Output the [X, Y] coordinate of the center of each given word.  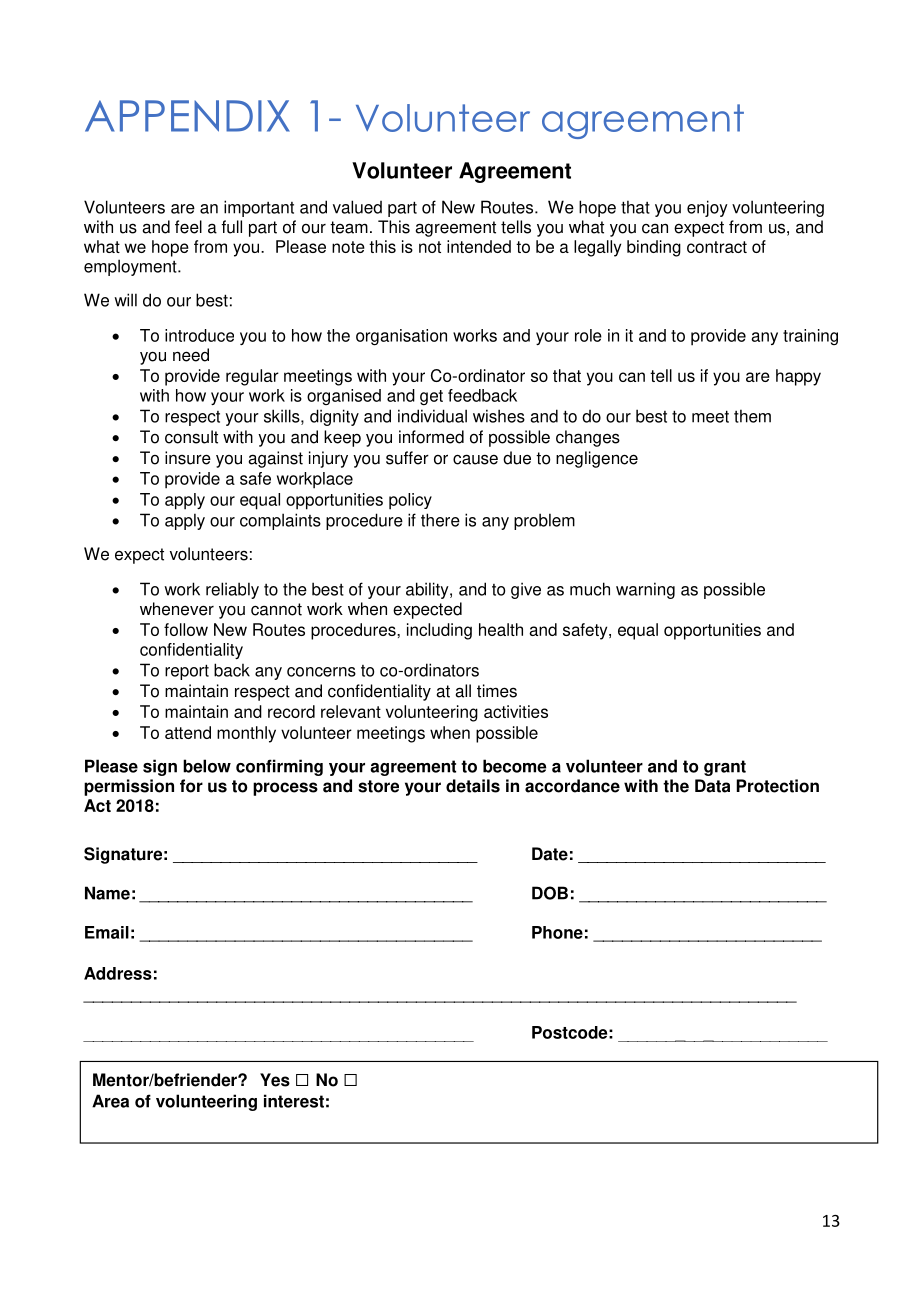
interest [294, 1101]
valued [357, 207]
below [207, 766]
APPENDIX [187, 116]
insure [188, 458]
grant [725, 768]
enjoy [707, 208]
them [752, 416]
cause [475, 459]
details [473, 786]
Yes [275, 1080]
